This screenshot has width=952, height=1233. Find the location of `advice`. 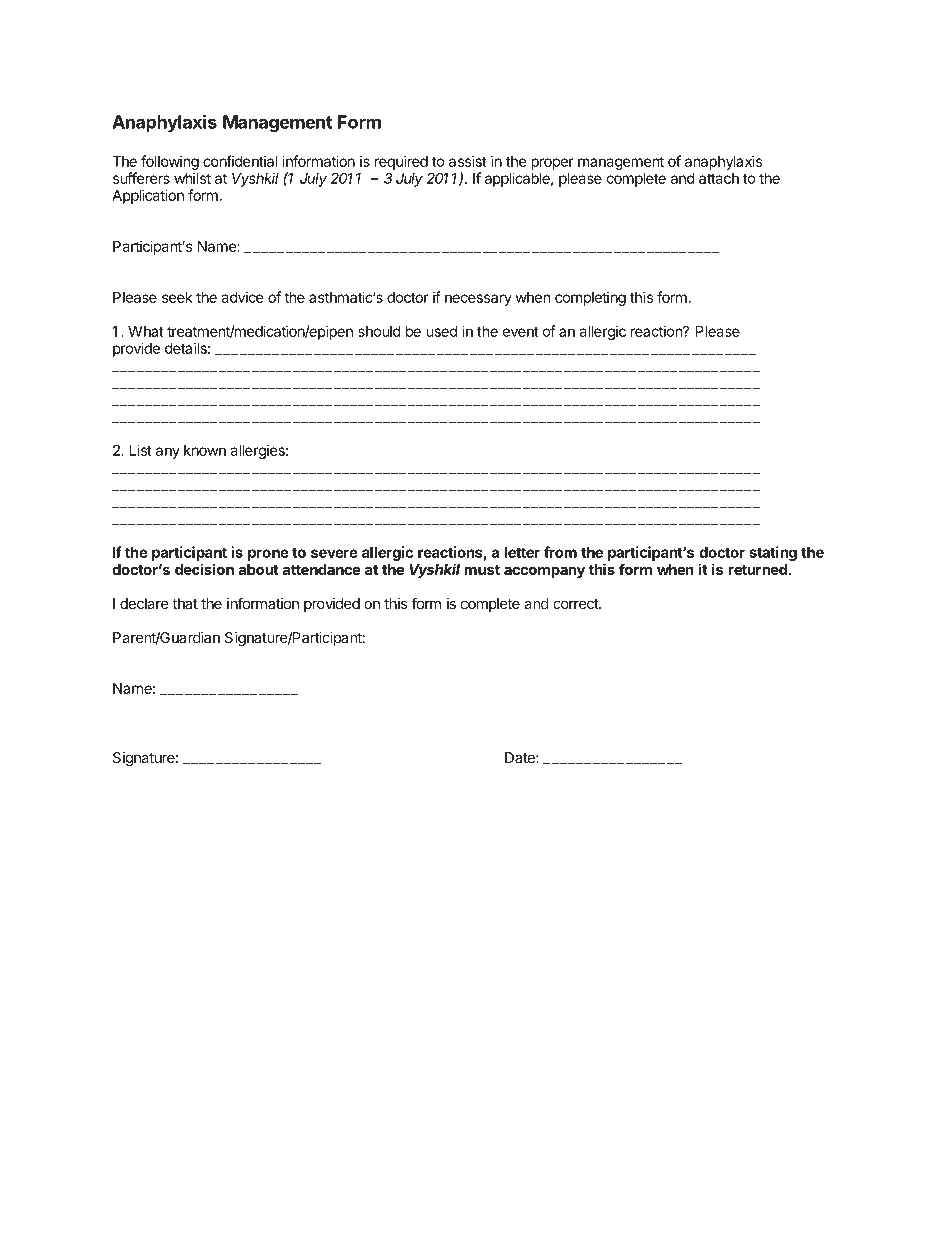

advice is located at coordinates (242, 297).
